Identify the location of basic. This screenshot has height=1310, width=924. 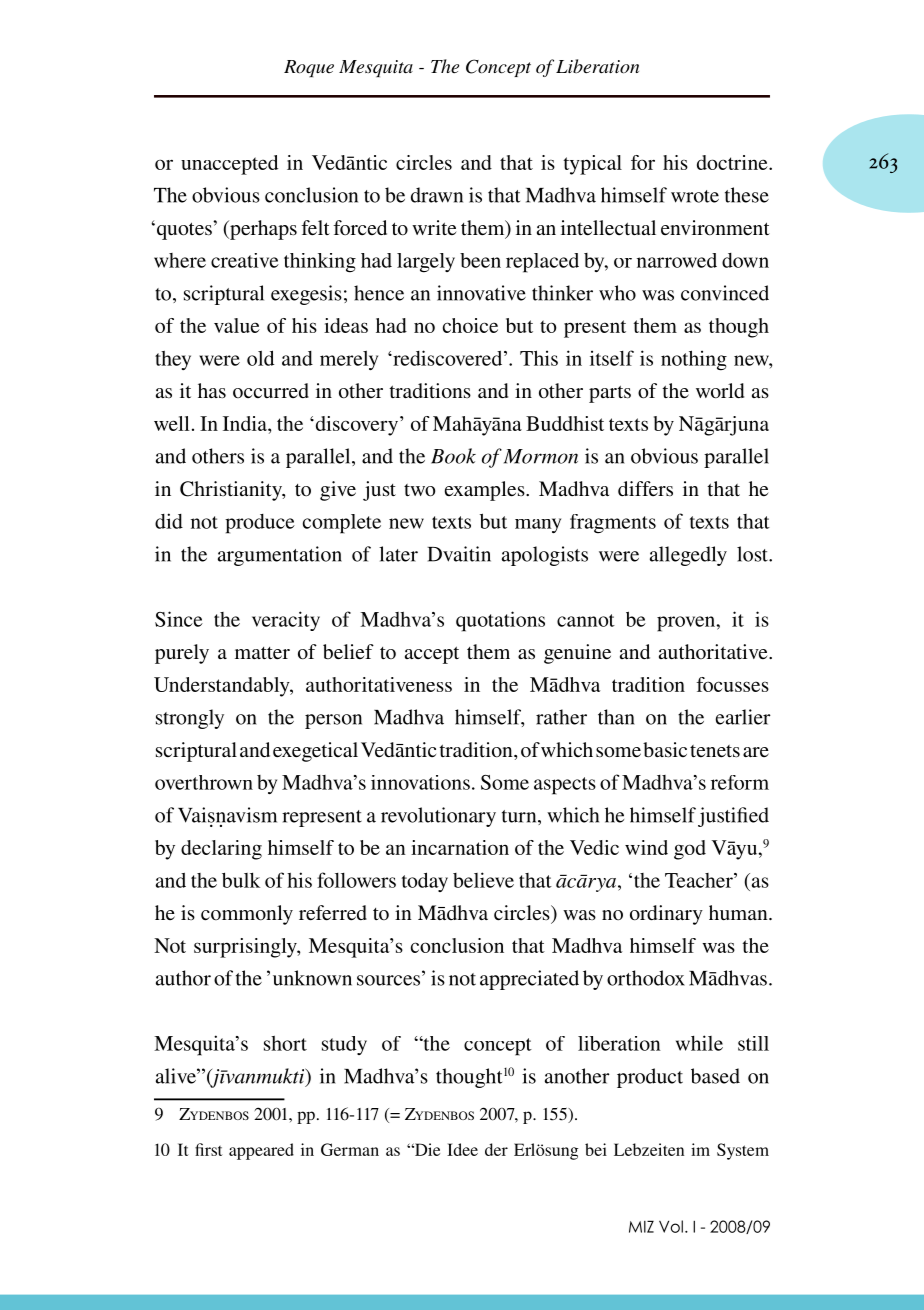
(665, 750).
